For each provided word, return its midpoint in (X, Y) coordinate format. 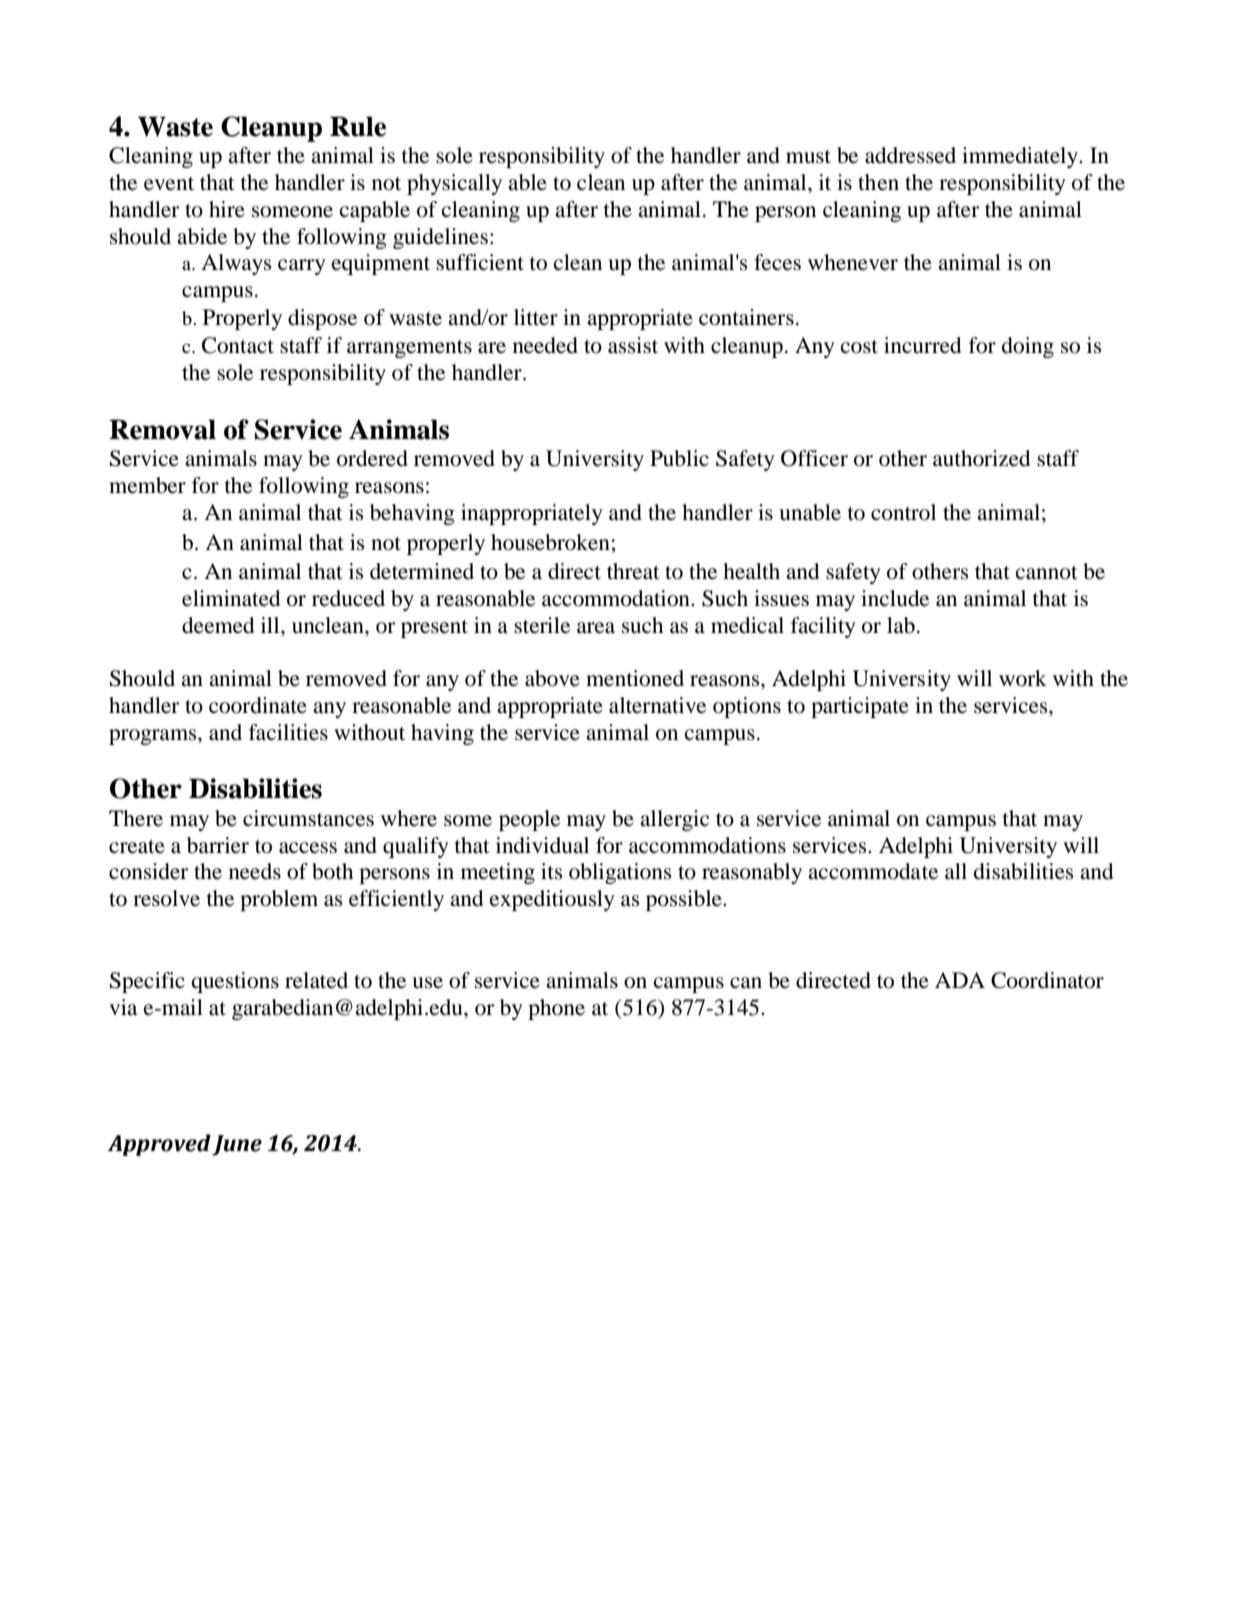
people (529, 820)
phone (556, 1009)
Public (679, 458)
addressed (910, 155)
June (237, 1145)
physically (454, 184)
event (169, 184)
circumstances (308, 818)
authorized (981, 458)
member (147, 485)
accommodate (873, 871)
